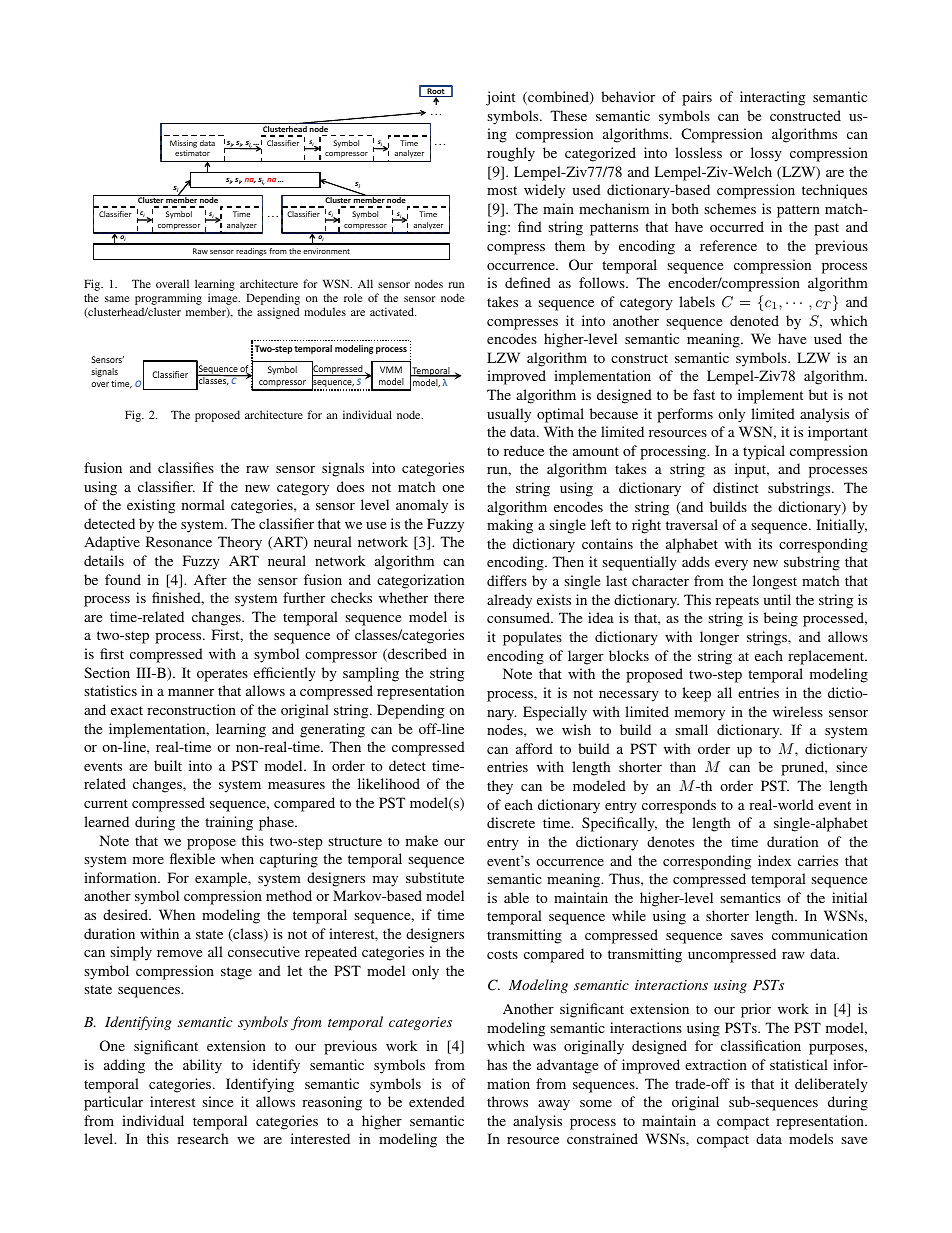  Describe the element at coordinates (704, 394) in the screenshot. I see `fast` at that location.
